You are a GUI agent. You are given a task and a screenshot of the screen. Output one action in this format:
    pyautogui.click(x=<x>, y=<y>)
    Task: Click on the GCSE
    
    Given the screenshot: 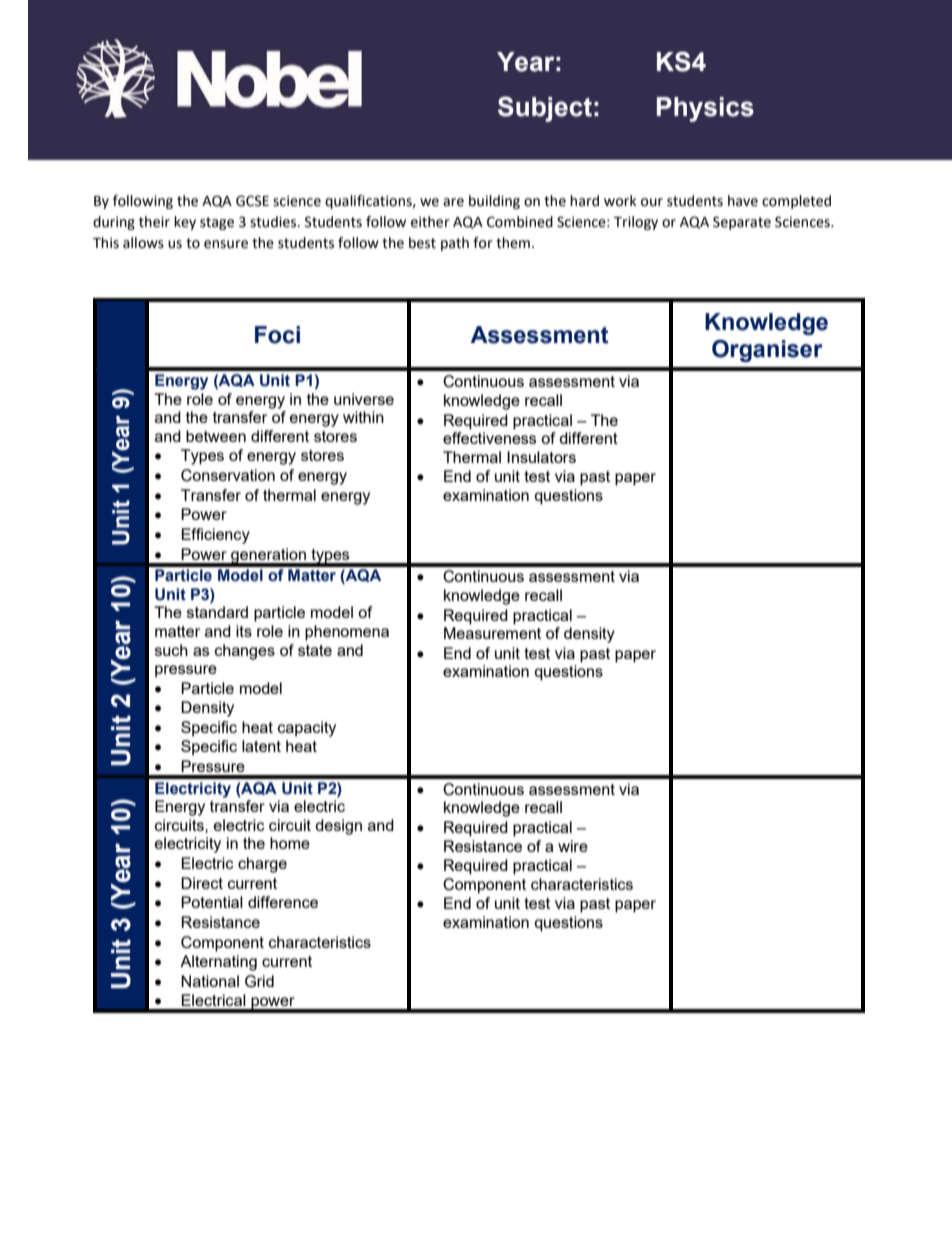 What is the action you would take?
    pyautogui.click(x=252, y=201)
